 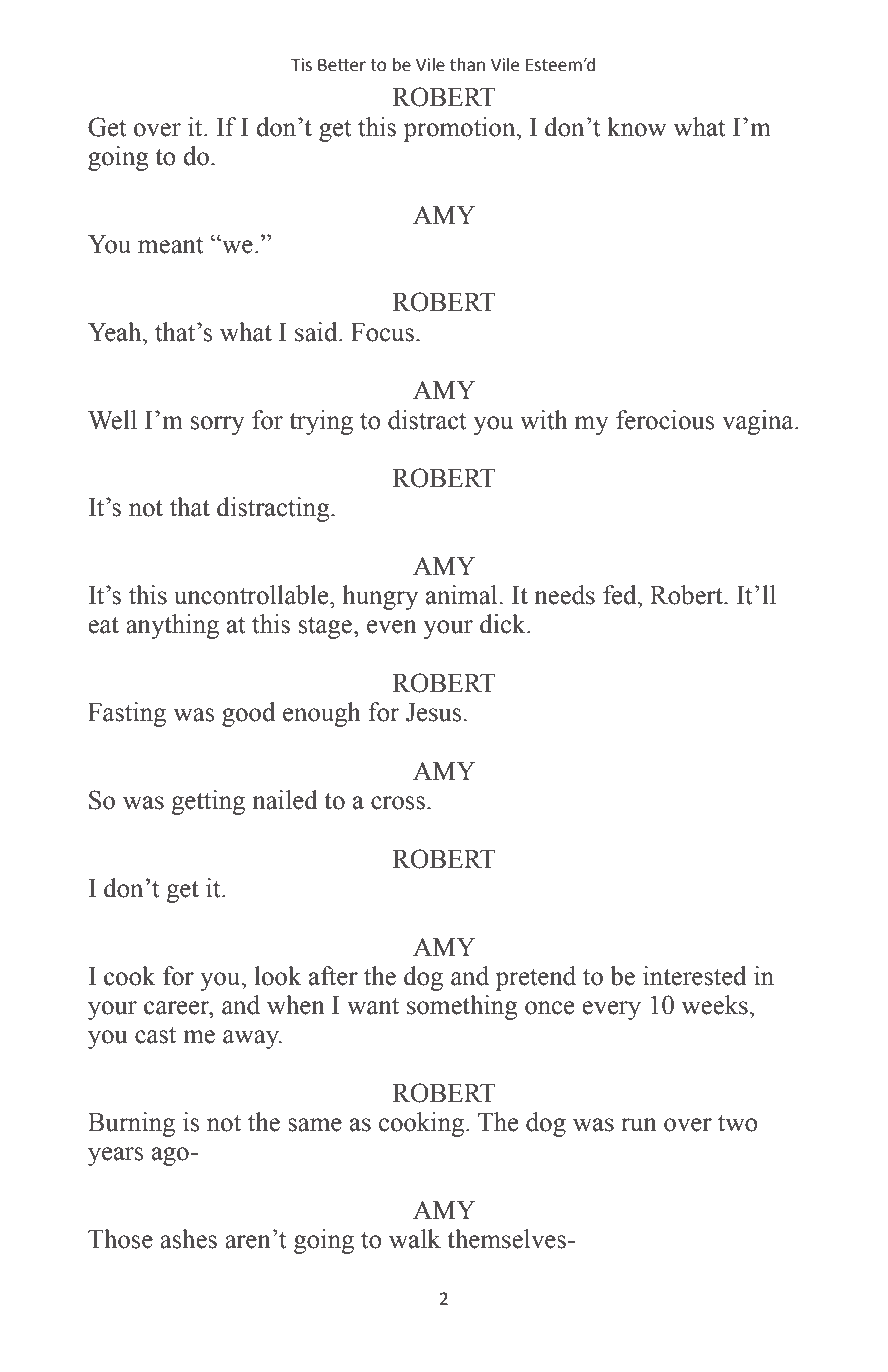 I want to click on Tis, so click(x=301, y=65).
